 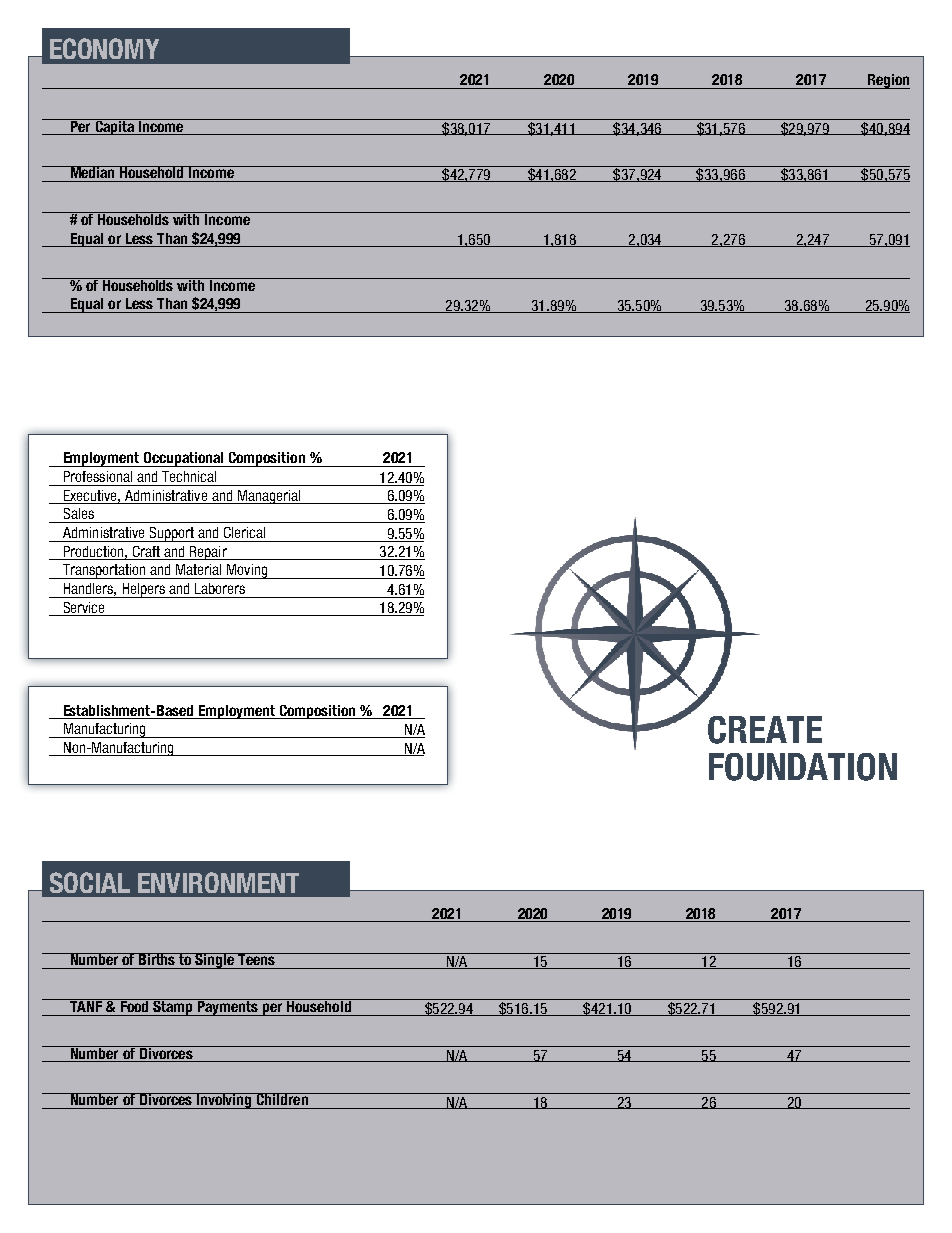 What do you see at coordinates (765, 730) in the image?
I see `CREATE` at bounding box center [765, 730].
